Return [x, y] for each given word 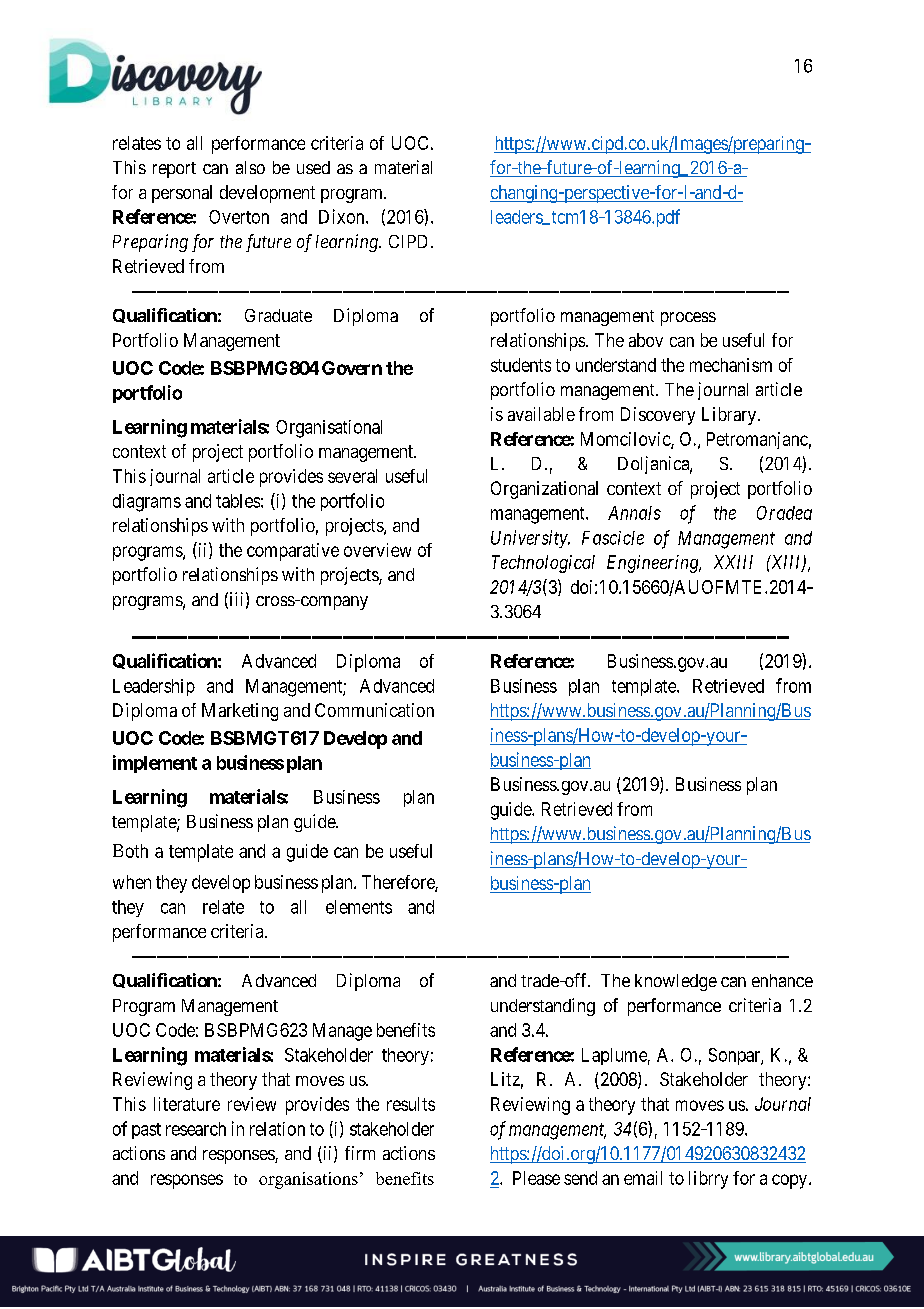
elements [359, 907]
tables [238, 501]
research [196, 1129]
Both [130, 851]
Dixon [343, 216]
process [688, 319]
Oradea [784, 513]
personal [182, 194]
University [530, 539]
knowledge [676, 982]
